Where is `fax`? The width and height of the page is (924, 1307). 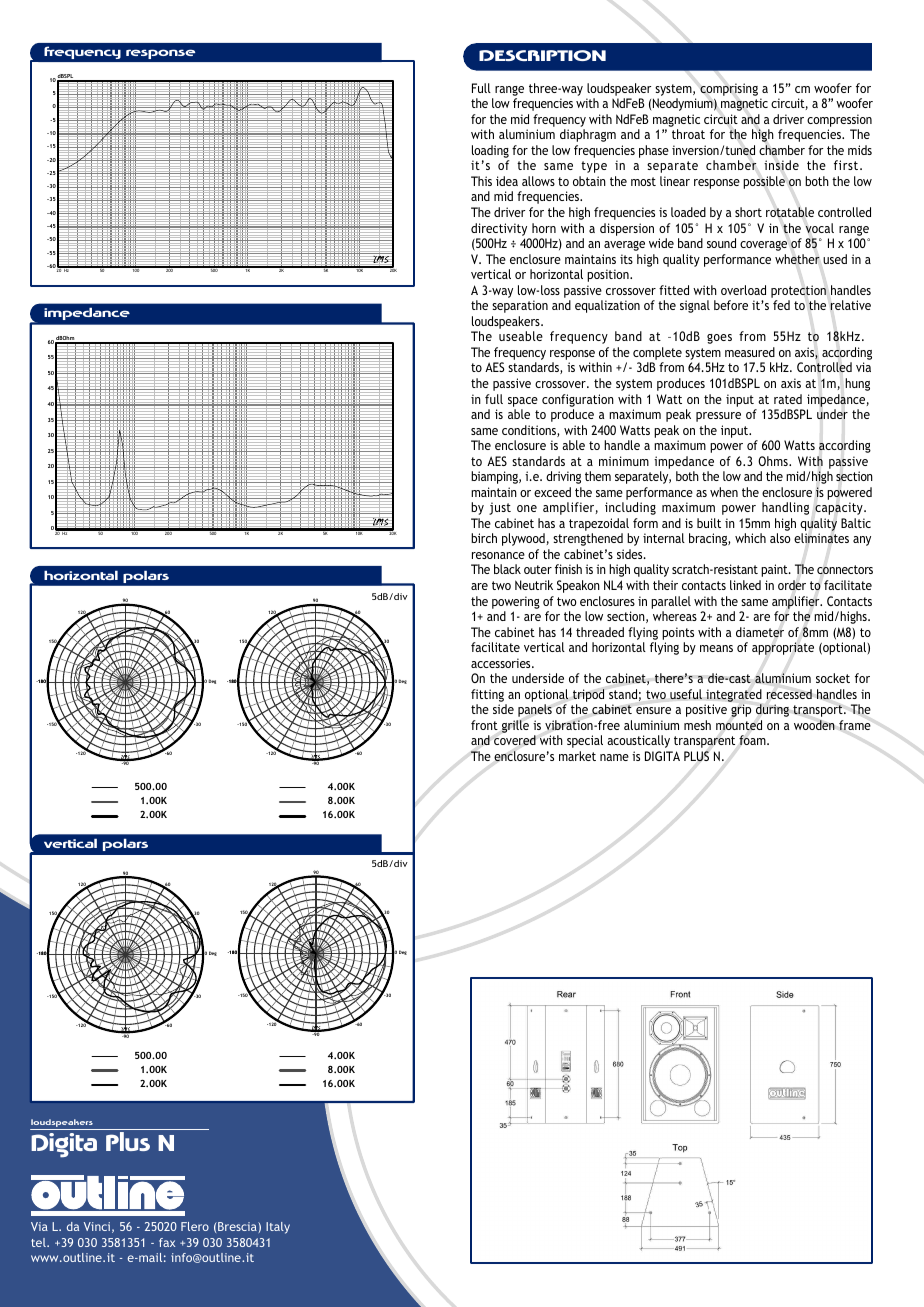 fax is located at coordinates (167, 1242).
